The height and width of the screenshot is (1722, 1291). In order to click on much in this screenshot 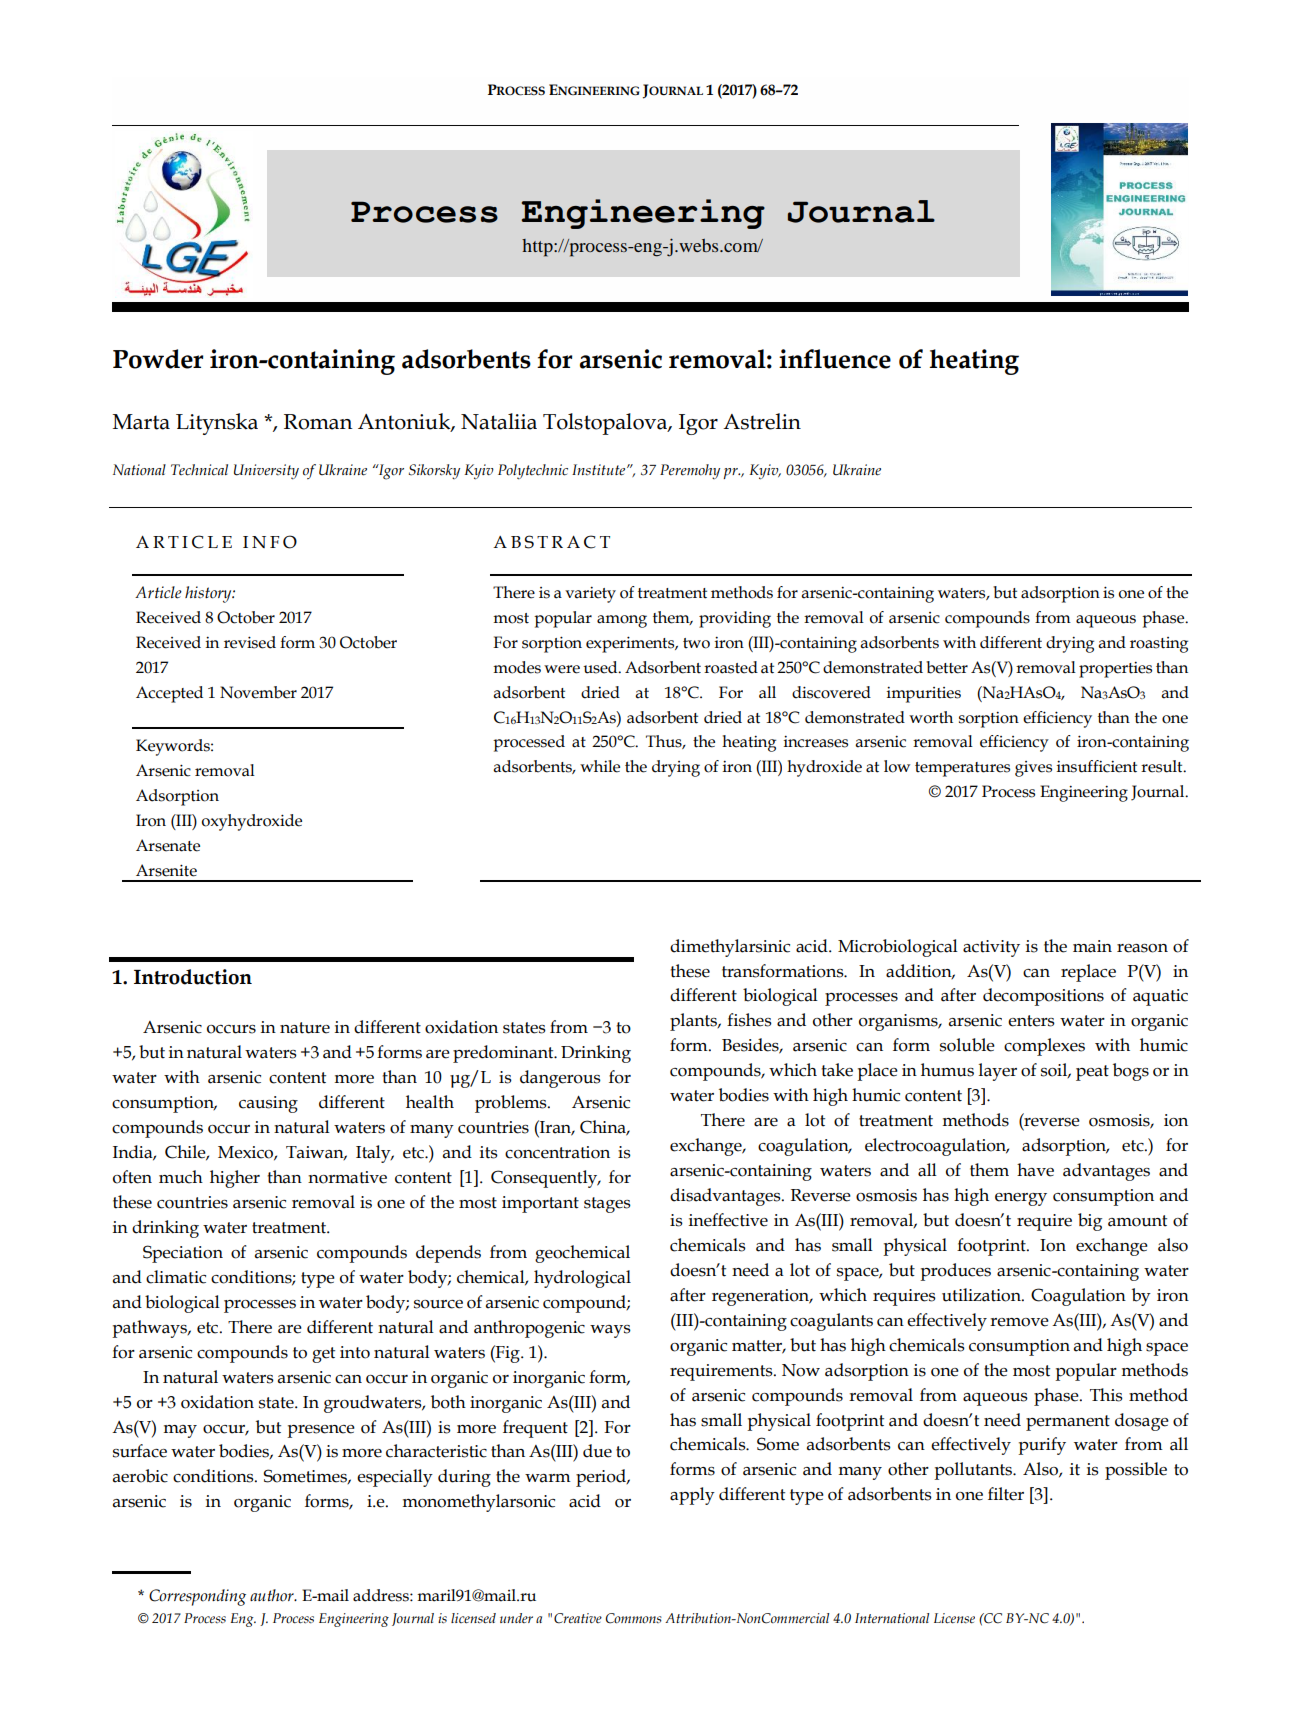, I will do `click(181, 1177)`.
